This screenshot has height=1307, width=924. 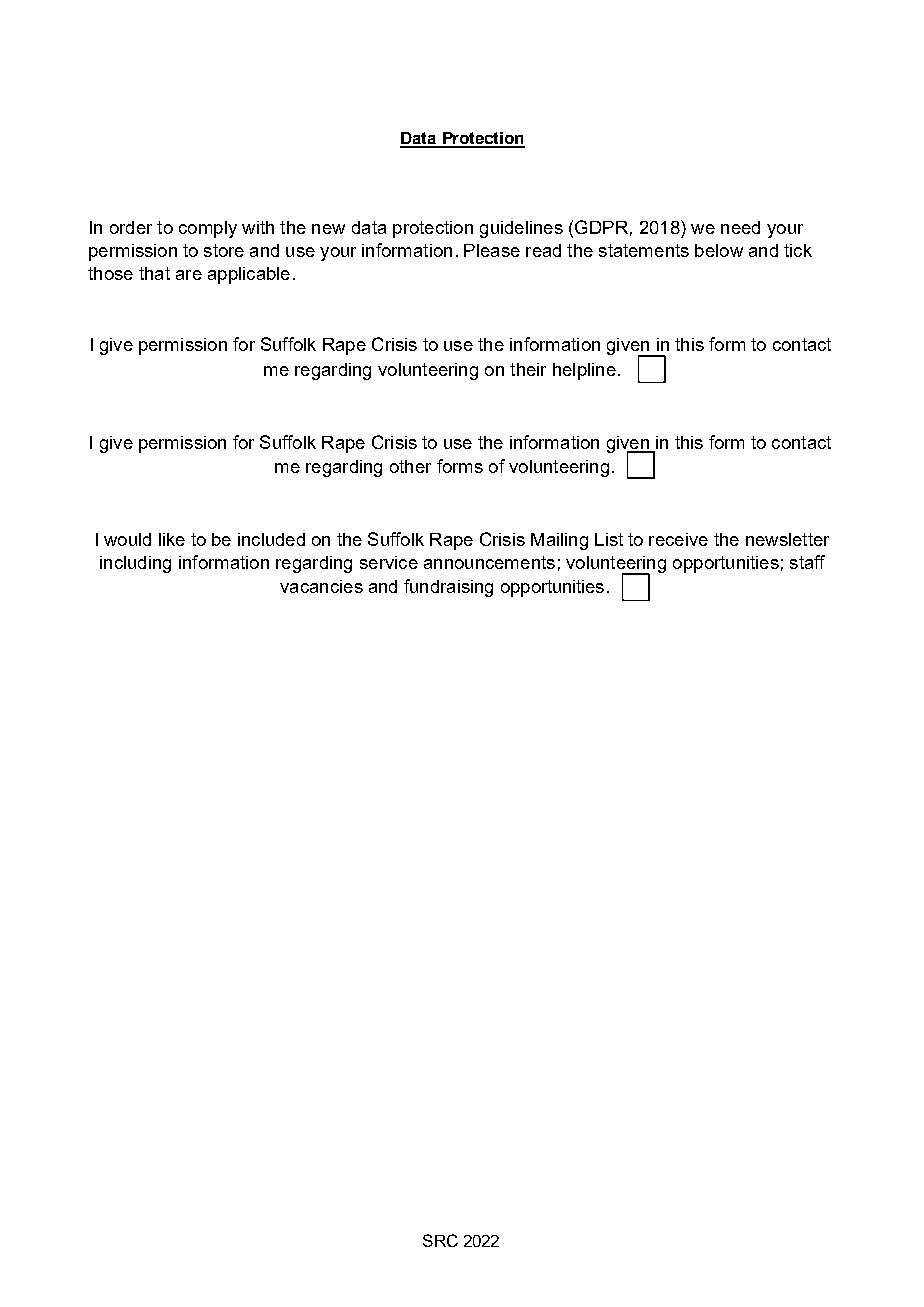 What do you see at coordinates (807, 562) in the screenshot?
I see `staff` at bounding box center [807, 562].
